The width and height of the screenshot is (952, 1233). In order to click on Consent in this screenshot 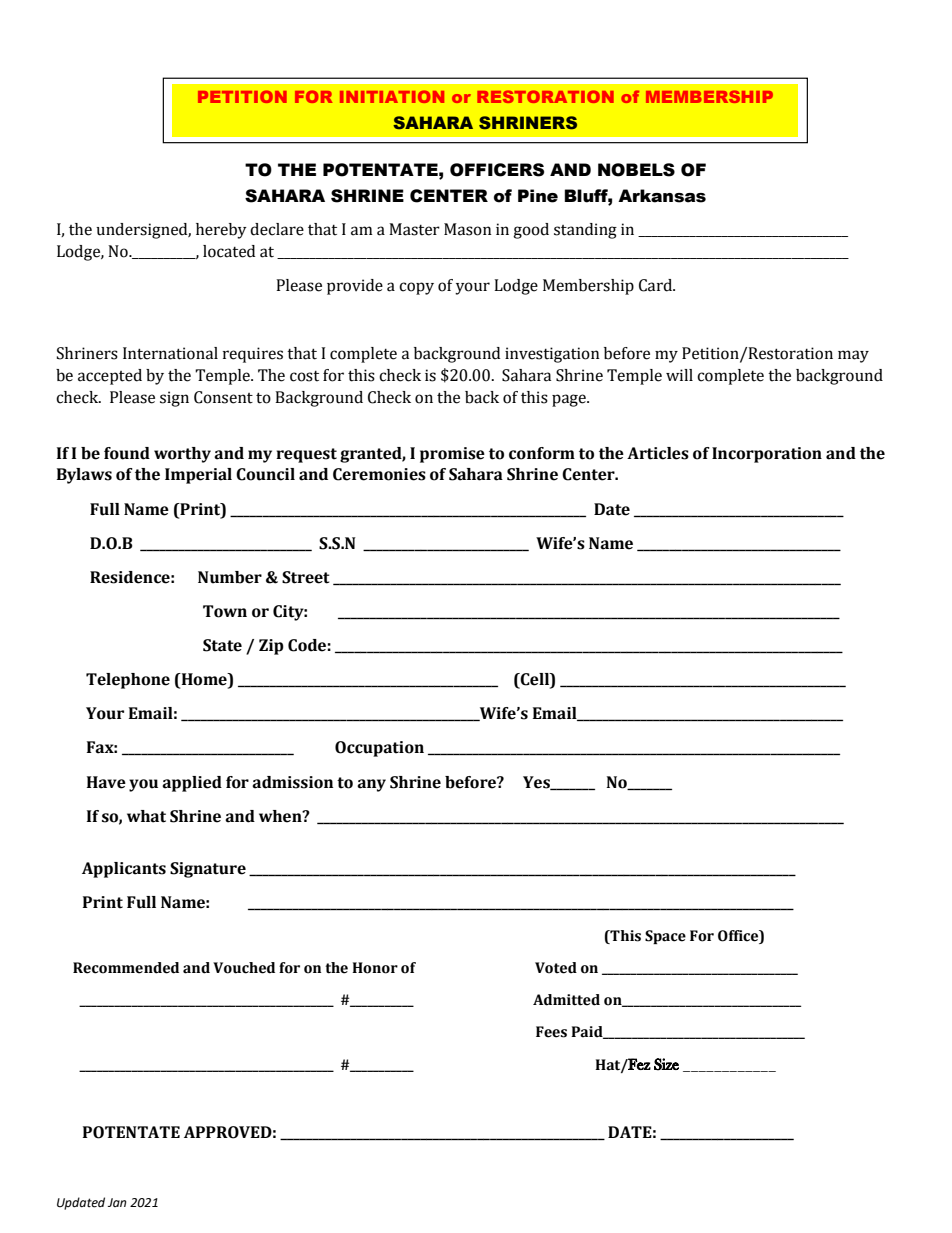, I will do `click(223, 397)`.
